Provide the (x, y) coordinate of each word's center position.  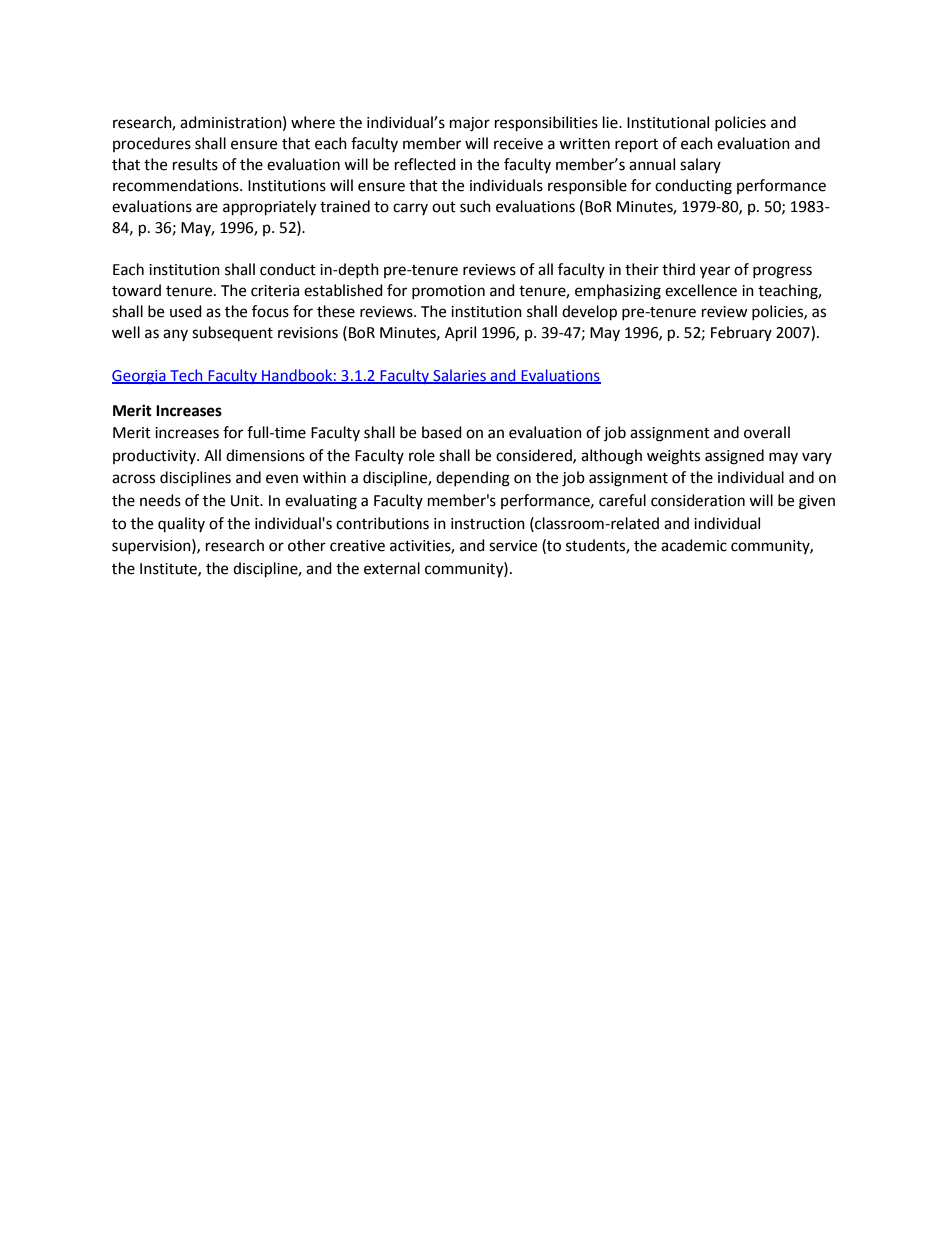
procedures (152, 144)
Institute (169, 569)
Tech (186, 376)
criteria (275, 291)
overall (767, 432)
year (715, 272)
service (513, 546)
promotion (448, 292)
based (442, 432)
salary (700, 165)
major (470, 124)
